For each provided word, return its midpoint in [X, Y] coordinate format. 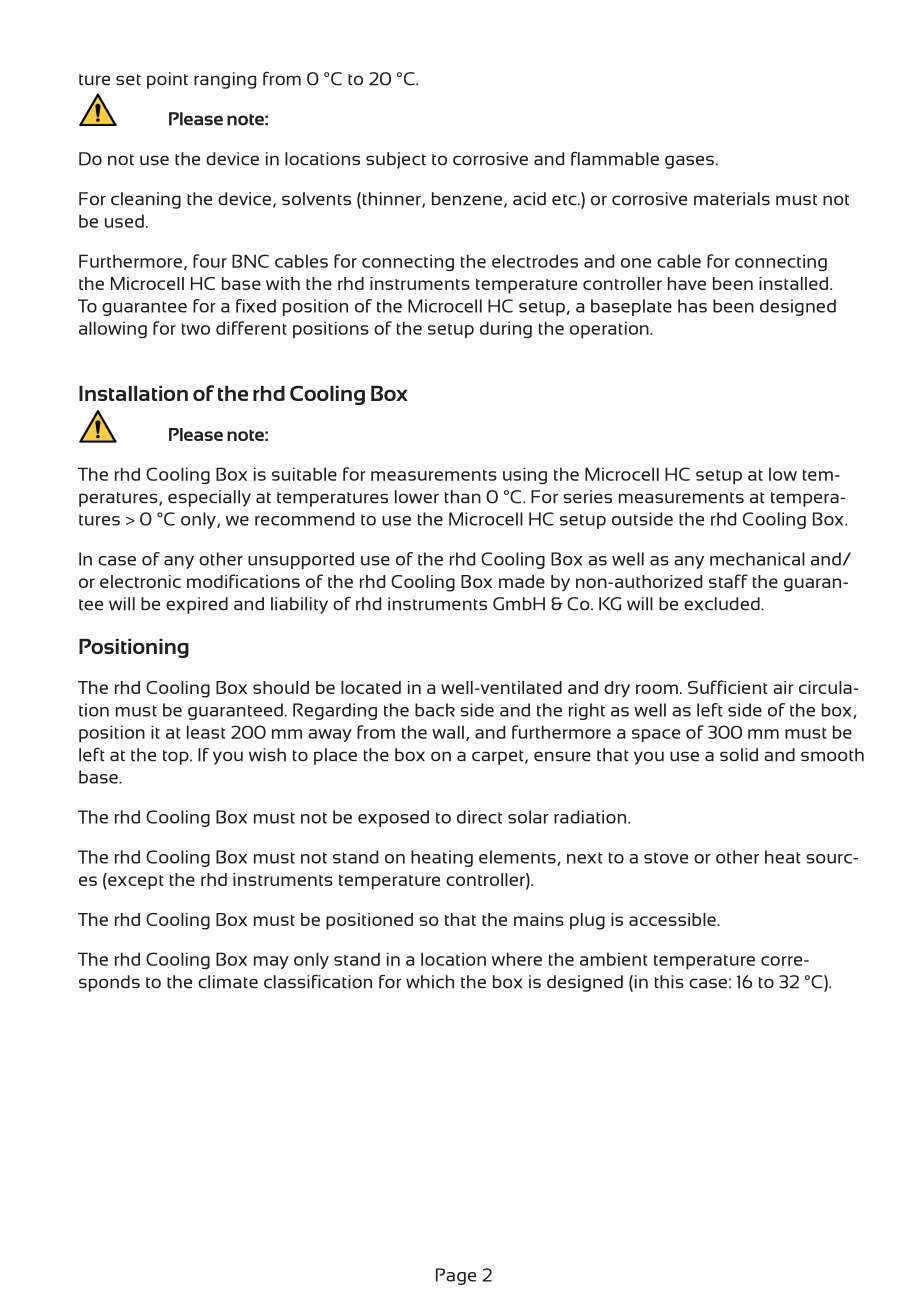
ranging [225, 80]
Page [456, 1276]
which [430, 982]
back [435, 710]
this [669, 982]
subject [396, 160]
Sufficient [728, 687]
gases [689, 162]
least [206, 732]
